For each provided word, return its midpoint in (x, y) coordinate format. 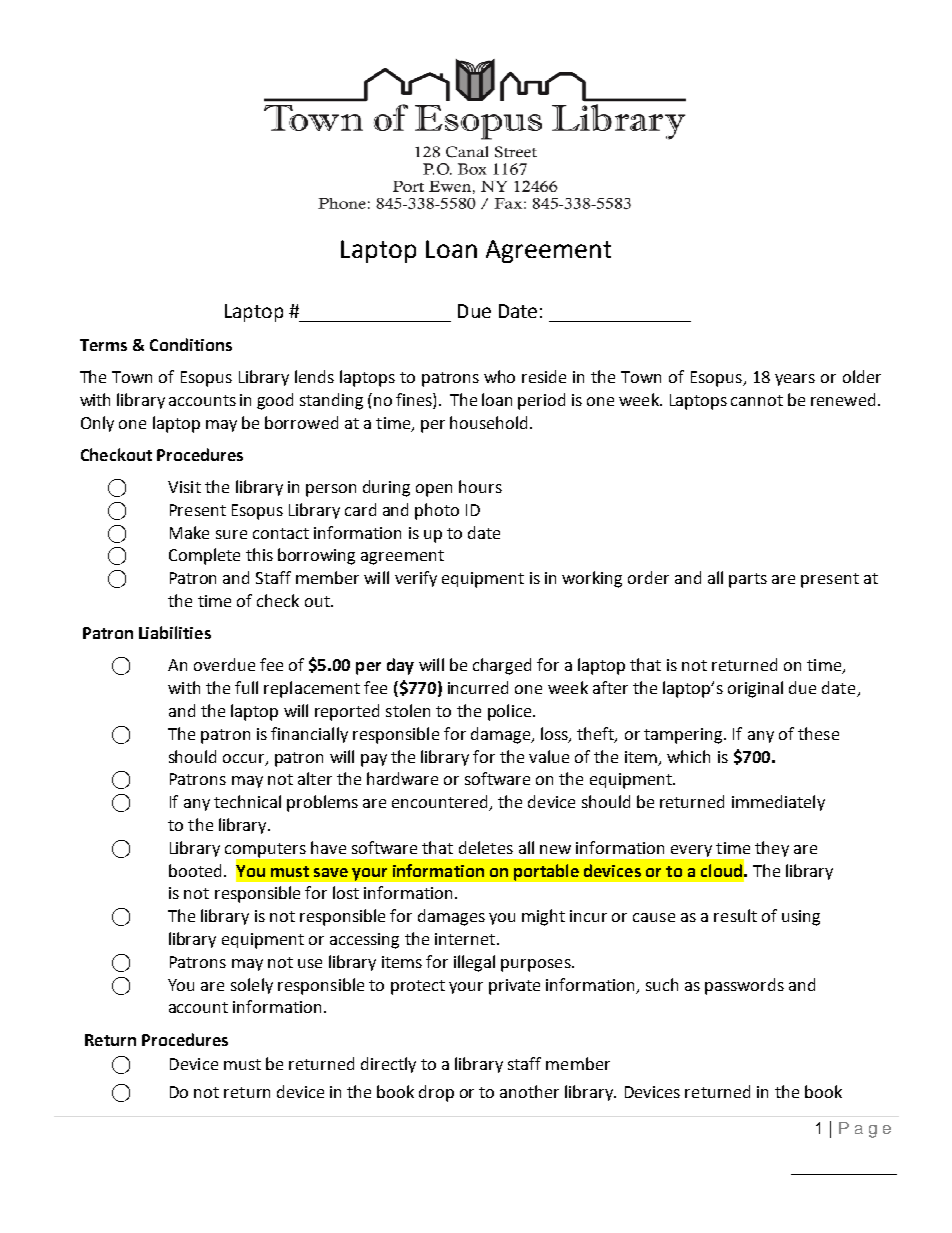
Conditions (191, 344)
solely (252, 986)
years (795, 380)
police (511, 712)
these (818, 733)
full (246, 687)
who (499, 376)
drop (436, 1093)
